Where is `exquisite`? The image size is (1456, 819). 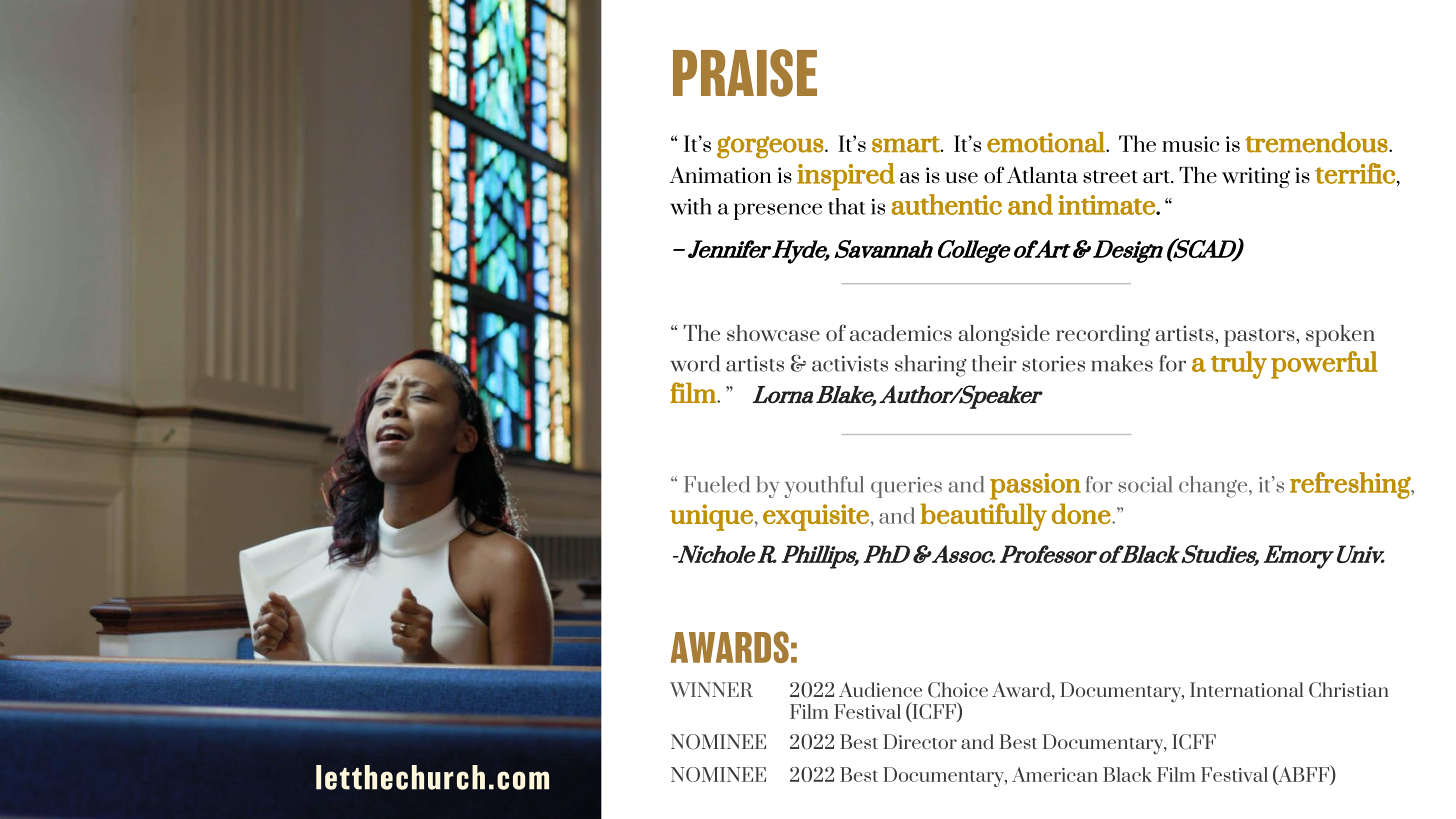
exquisite is located at coordinates (816, 517).
